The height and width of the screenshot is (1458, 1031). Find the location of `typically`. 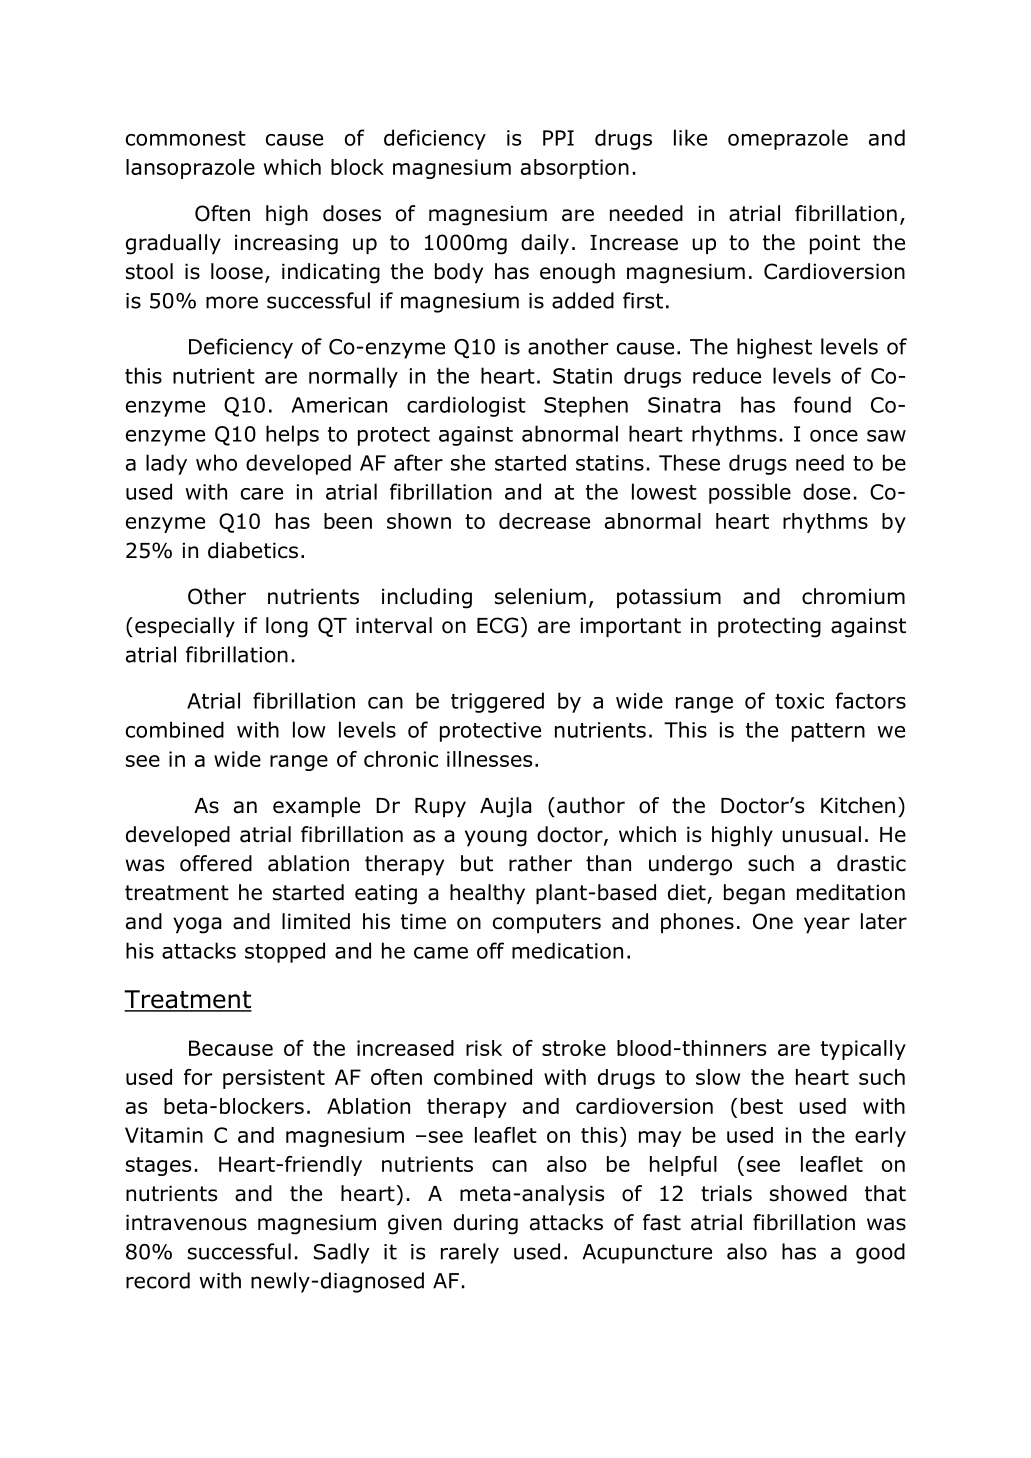

typically is located at coordinates (863, 1050).
